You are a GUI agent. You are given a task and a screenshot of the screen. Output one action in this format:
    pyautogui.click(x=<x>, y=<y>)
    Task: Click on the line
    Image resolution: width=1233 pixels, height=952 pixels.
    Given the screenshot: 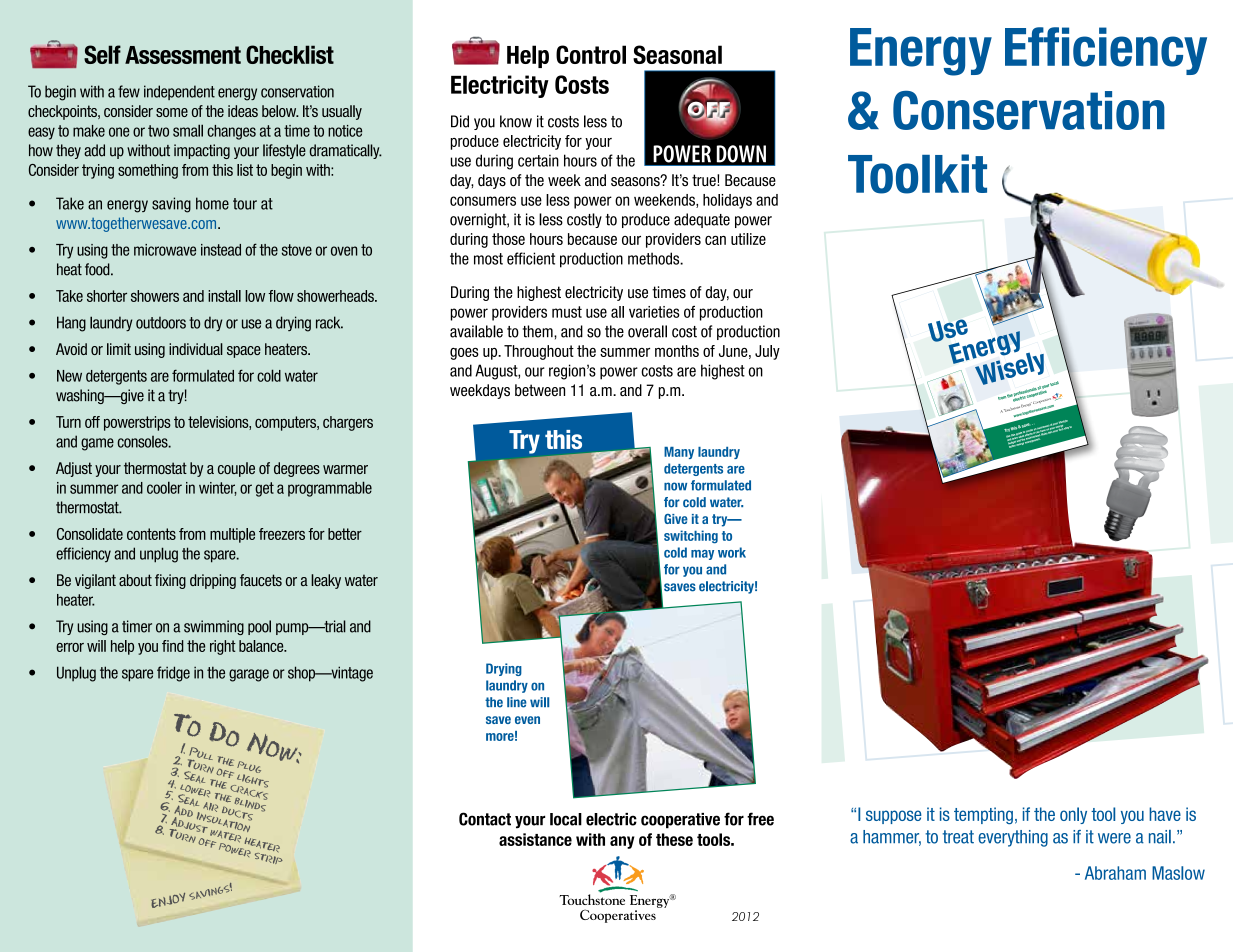 What is the action you would take?
    pyautogui.click(x=517, y=702)
